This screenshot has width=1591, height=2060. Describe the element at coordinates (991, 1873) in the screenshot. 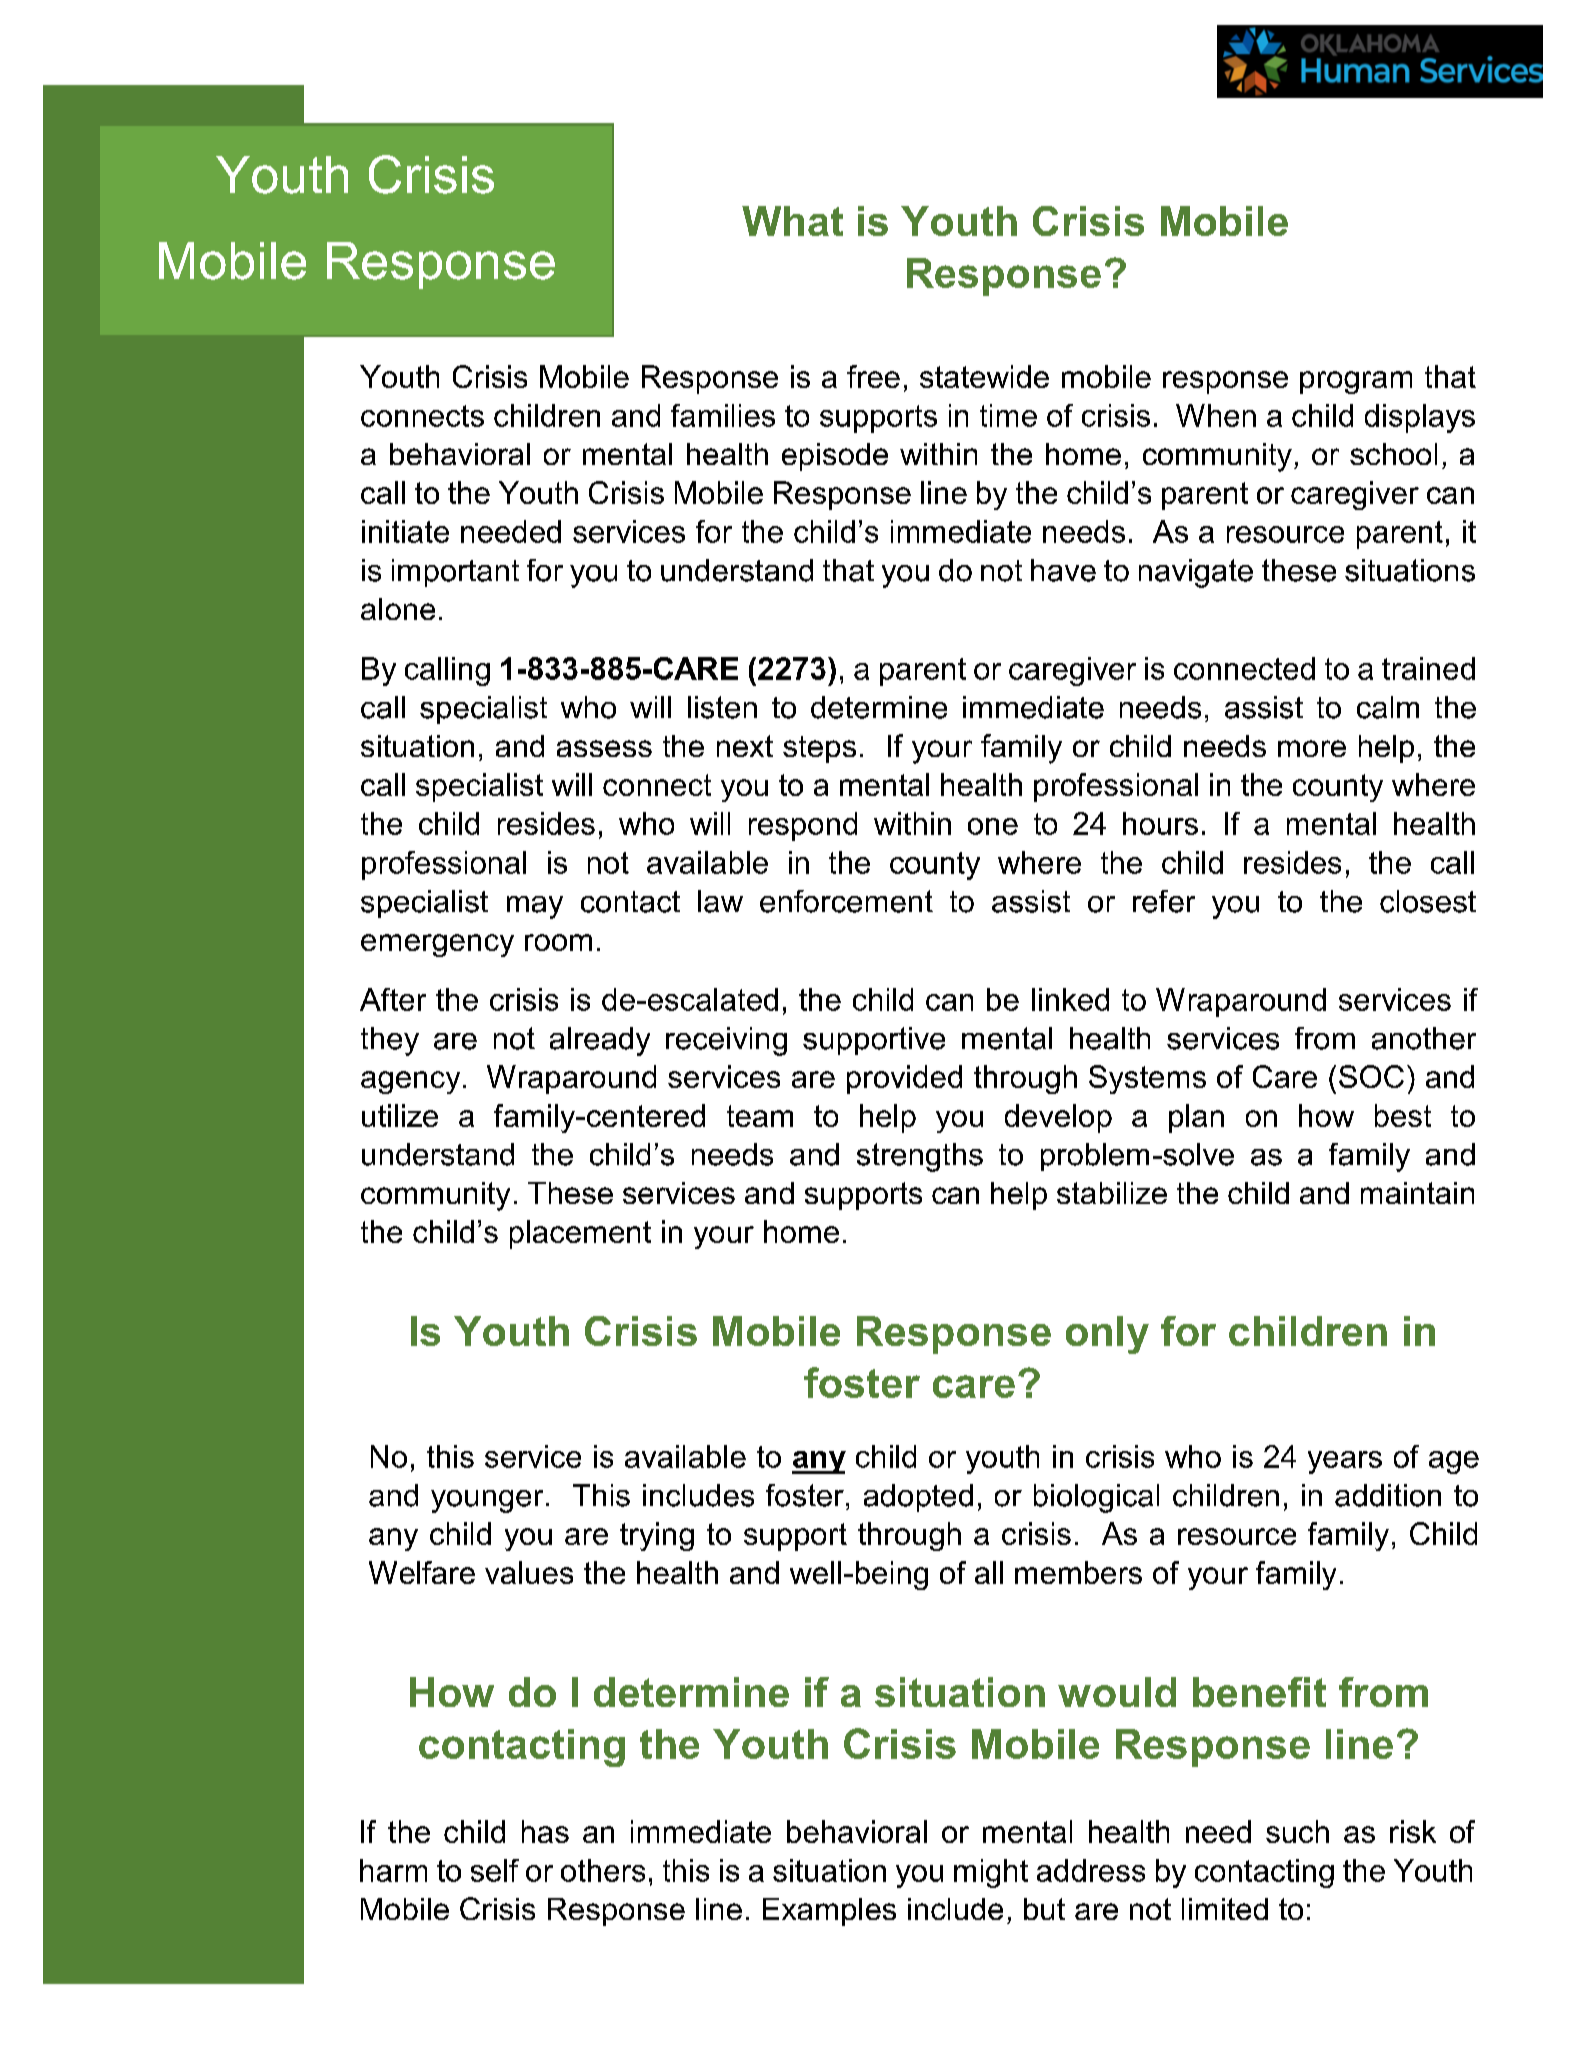

I see `might` at that location.
